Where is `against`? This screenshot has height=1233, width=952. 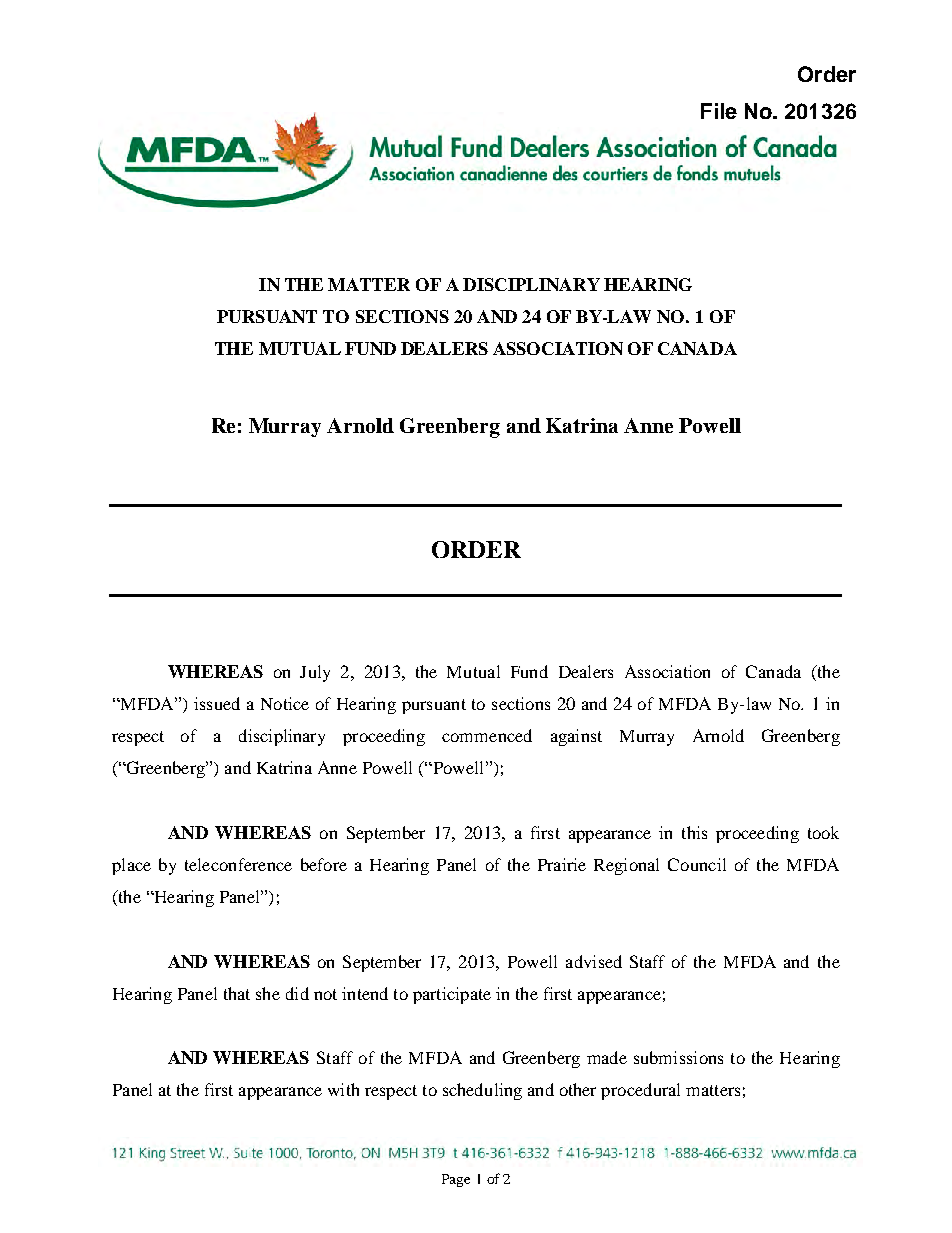 against is located at coordinates (576, 737).
